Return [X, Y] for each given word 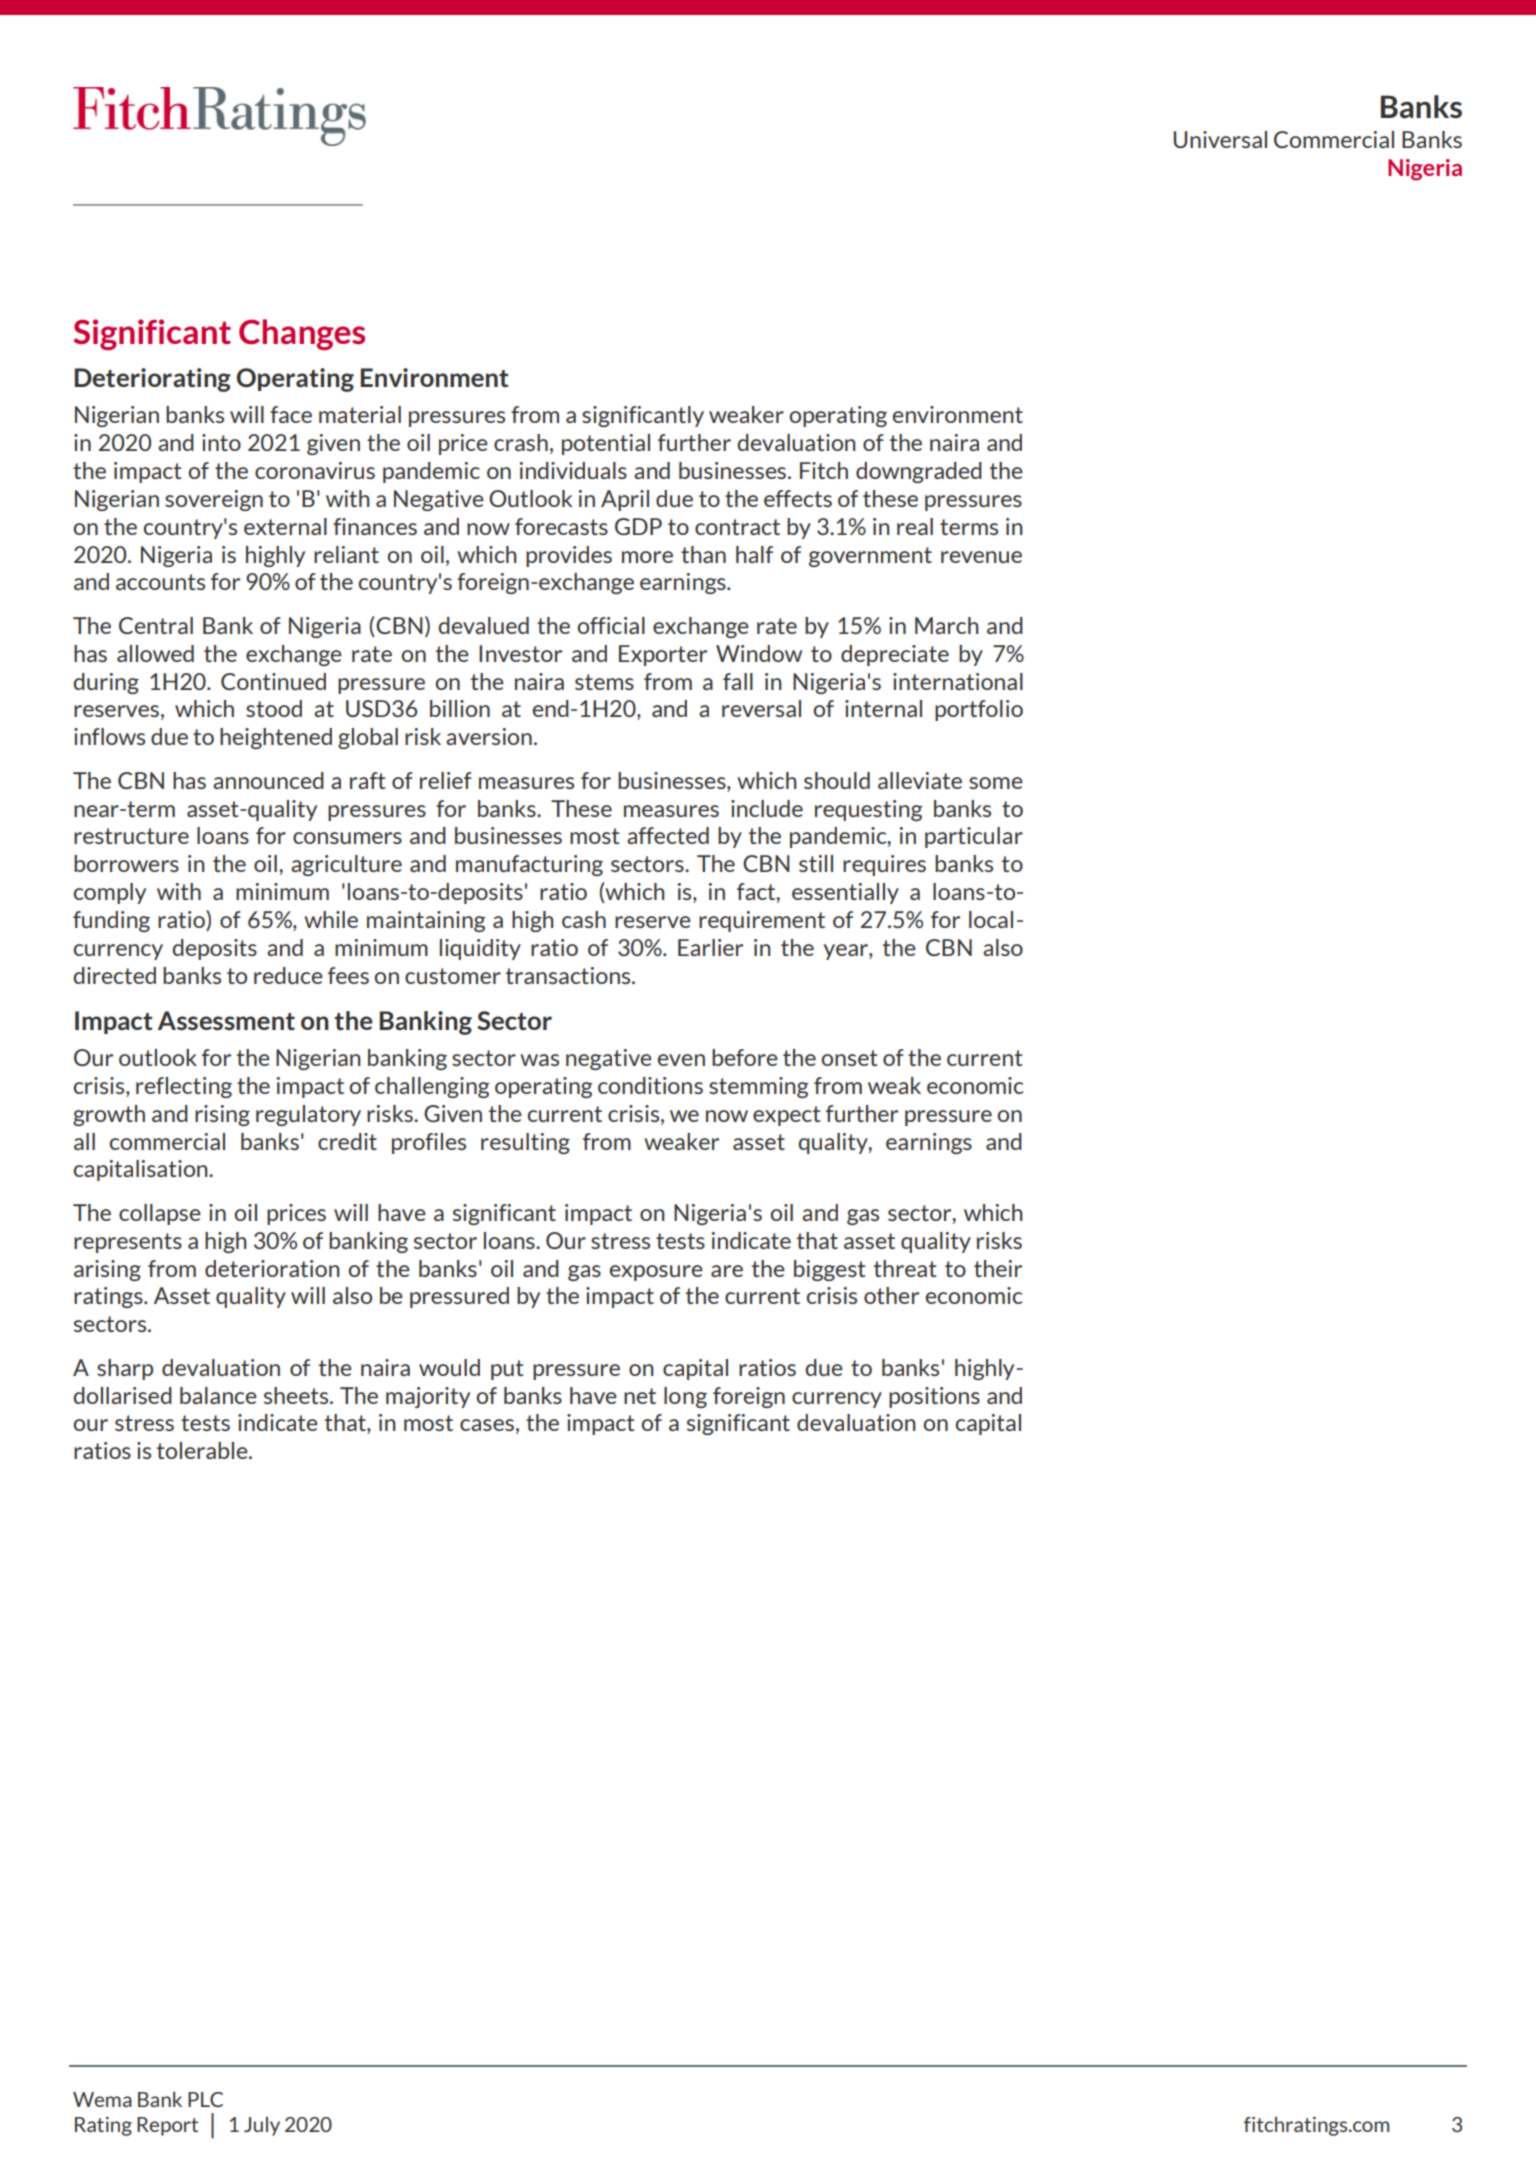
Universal [1220, 139]
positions [934, 1397]
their [998, 1268]
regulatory [308, 1115]
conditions [650, 1085]
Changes [302, 335]
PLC [205, 2099]
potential [606, 444]
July [262, 2126]
